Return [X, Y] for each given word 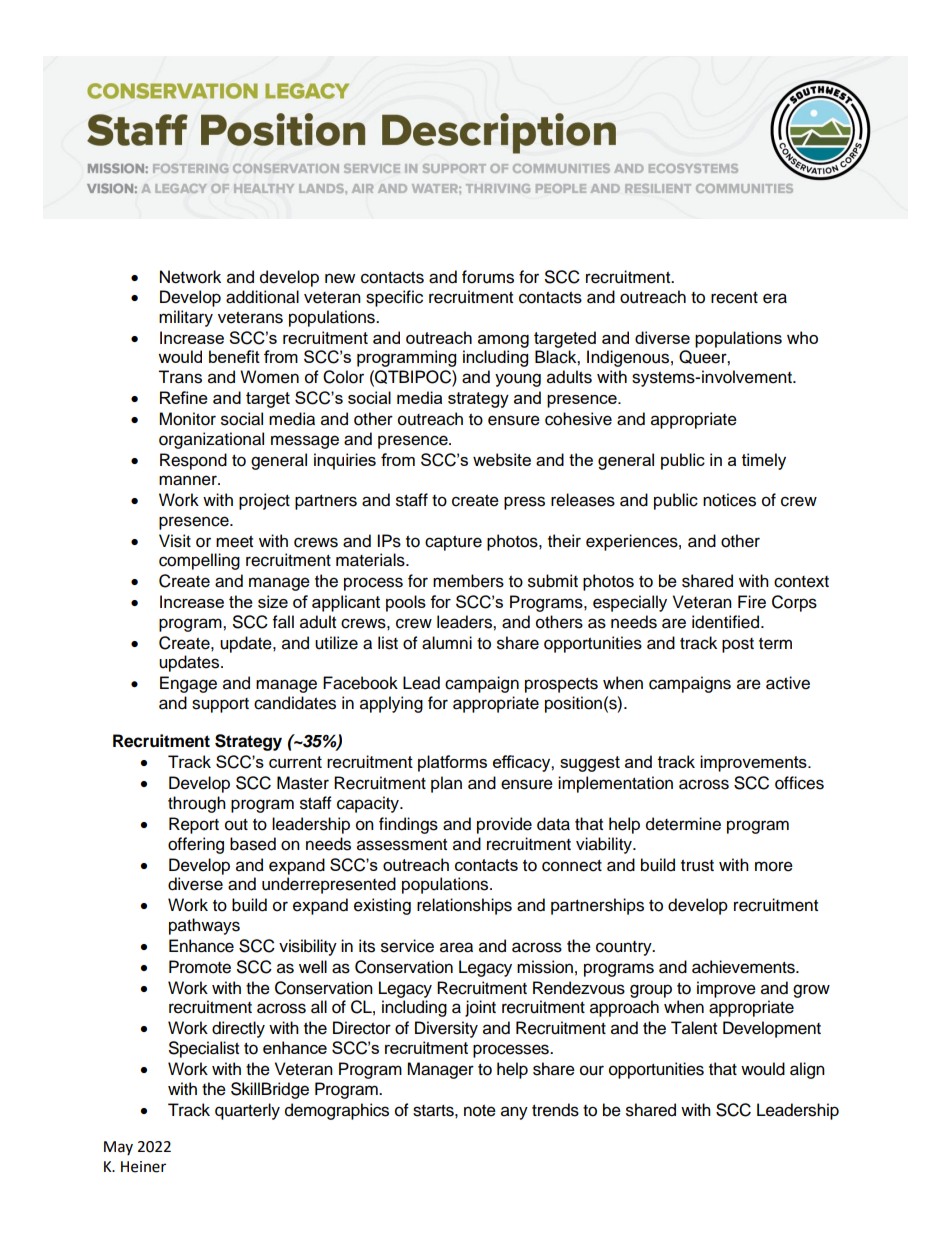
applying [391, 704]
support [220, 705]
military [186, 318]
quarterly [247, 1111]
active [788, 683]
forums [488, 277]
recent [734, 298]
